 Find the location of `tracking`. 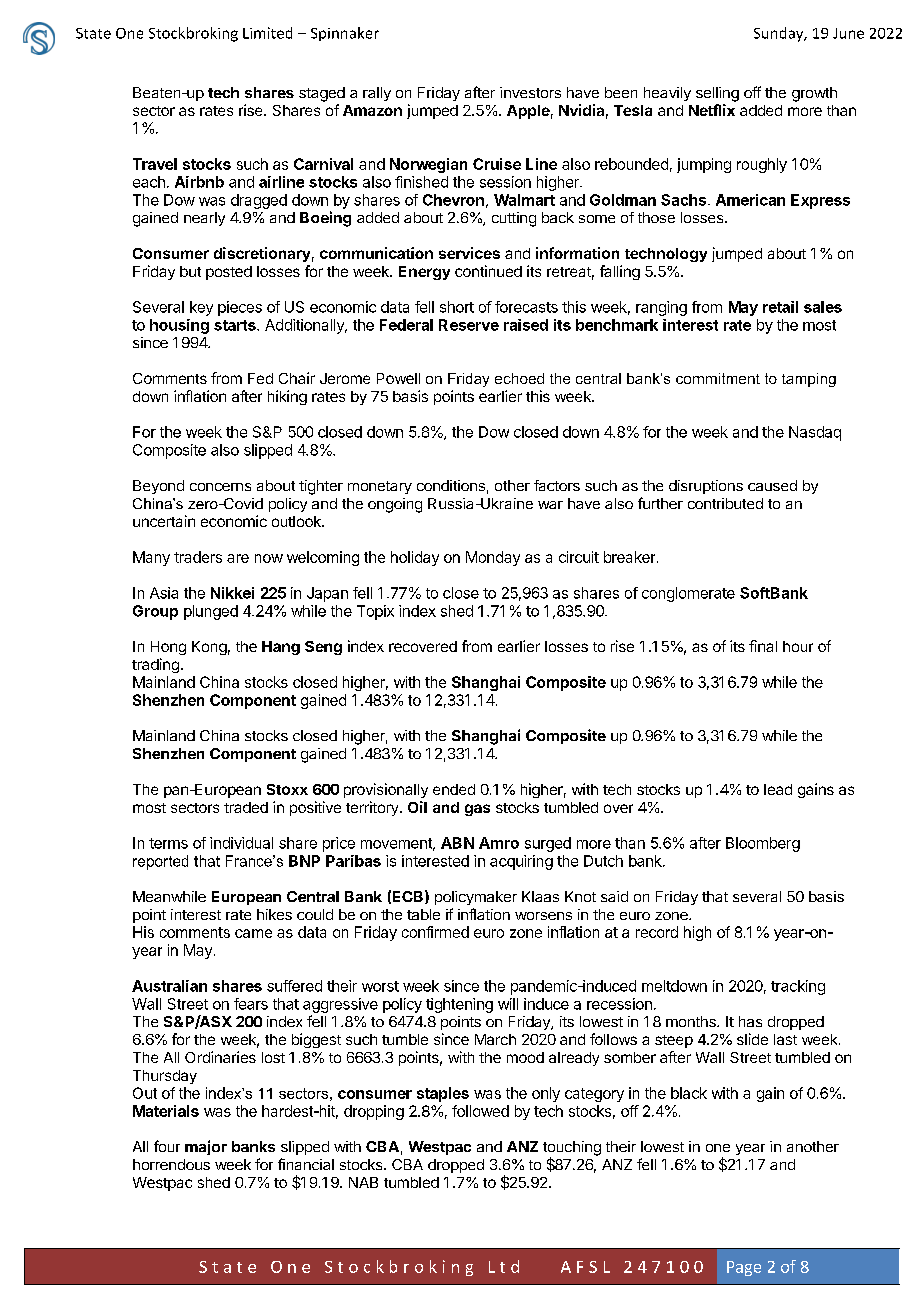

tracking is located at coordinates (798, 987).
